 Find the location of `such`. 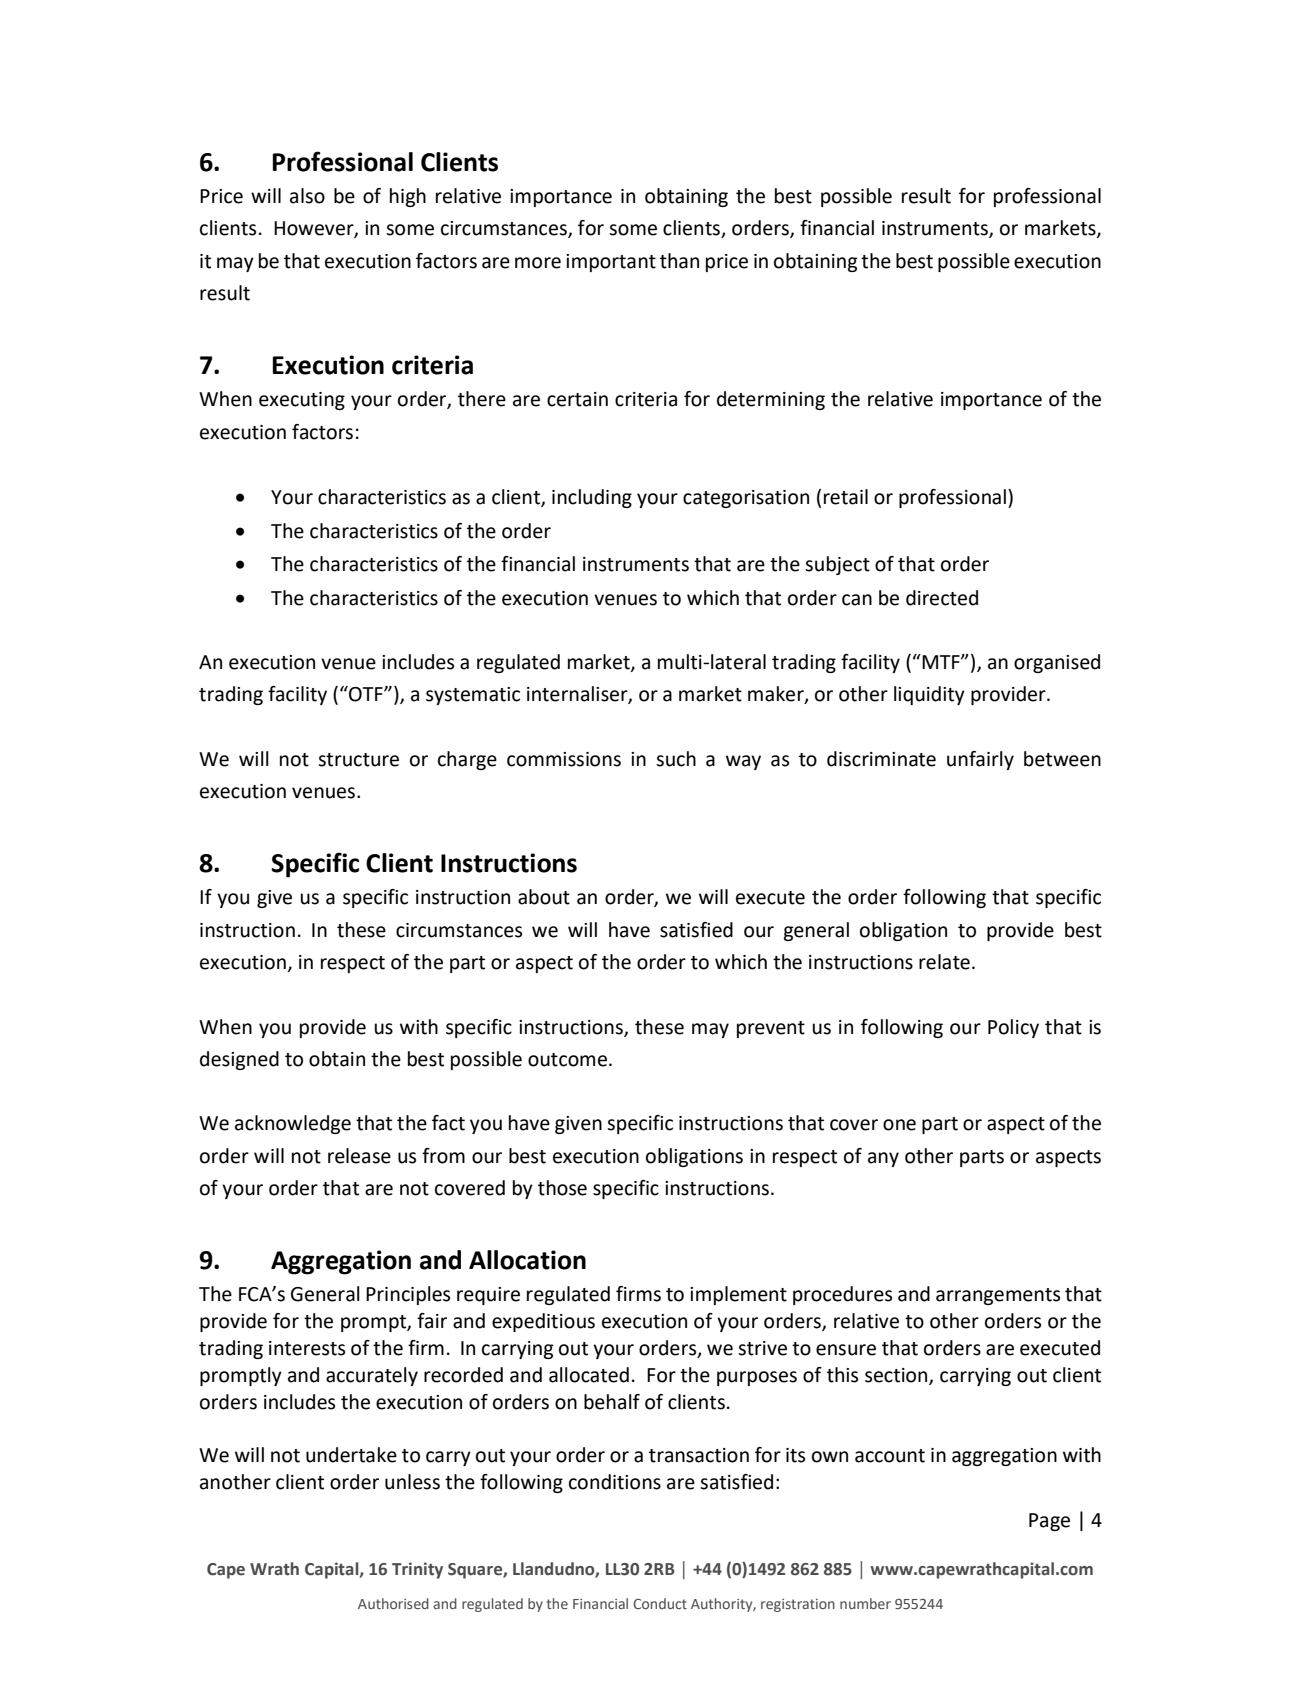

such is located at coordinates (676, 759).
